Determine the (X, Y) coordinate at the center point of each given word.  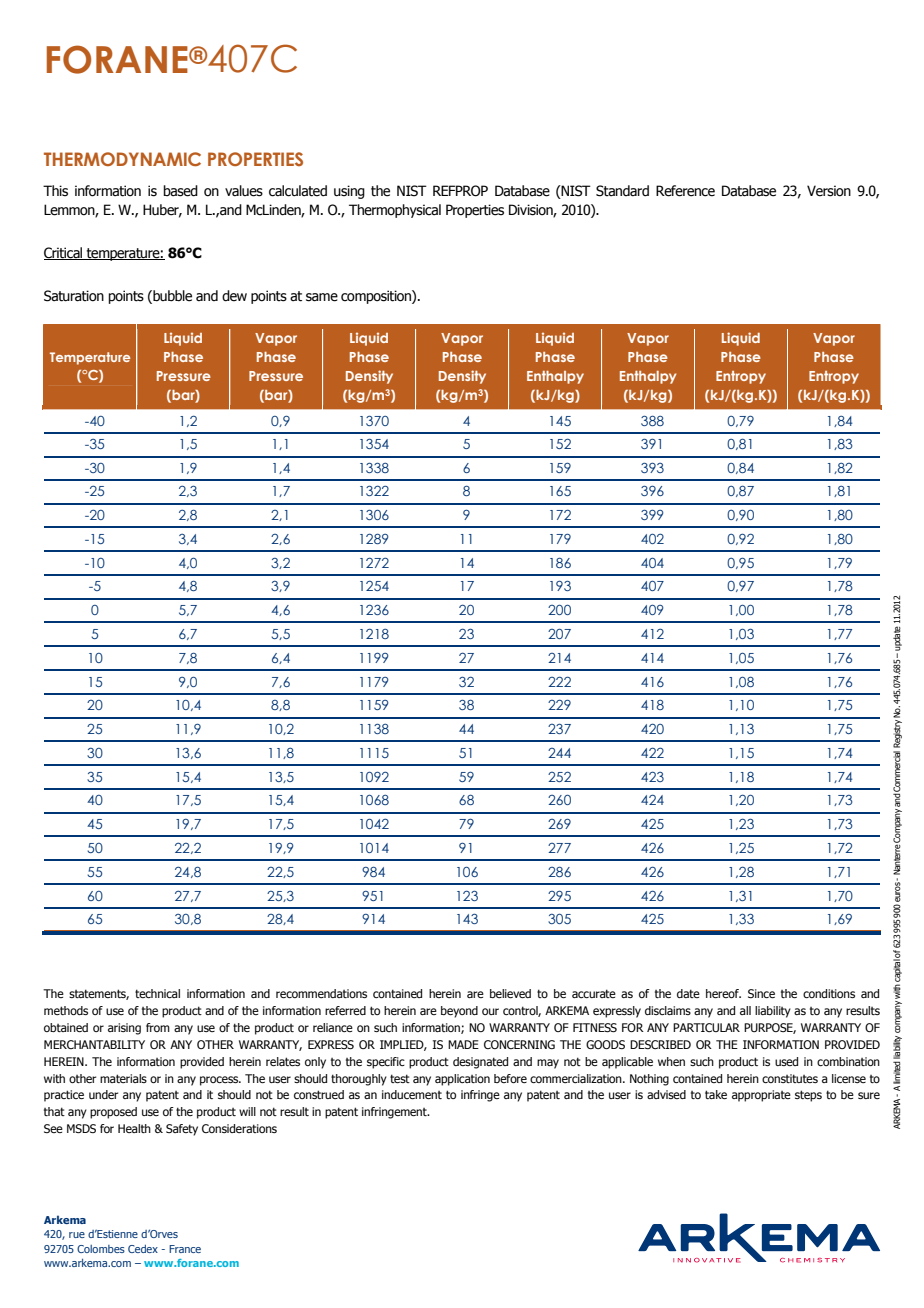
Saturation (74, 296)
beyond (459, 1012)
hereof (723, 993)
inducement (412, 1094)
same (322, 297)
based (180, 191)
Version (829, 191)
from (158, 1027)
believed (510, 993)
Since (761, 993)
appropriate (761, 1096)
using (349, 192)
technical (157, 993)
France (185, 1249)
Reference (685, 191)
